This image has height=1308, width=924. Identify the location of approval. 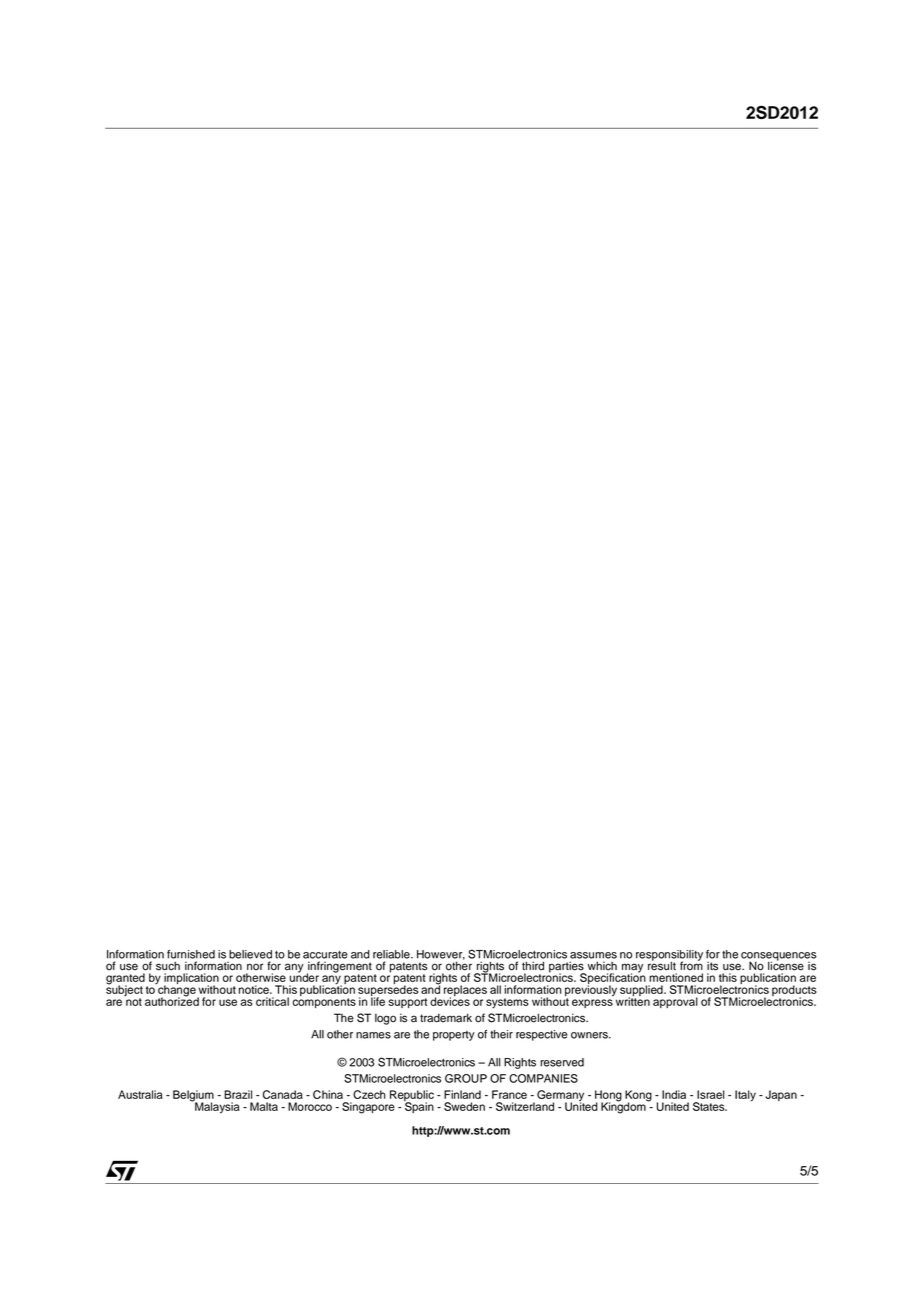
(675, 1002).
